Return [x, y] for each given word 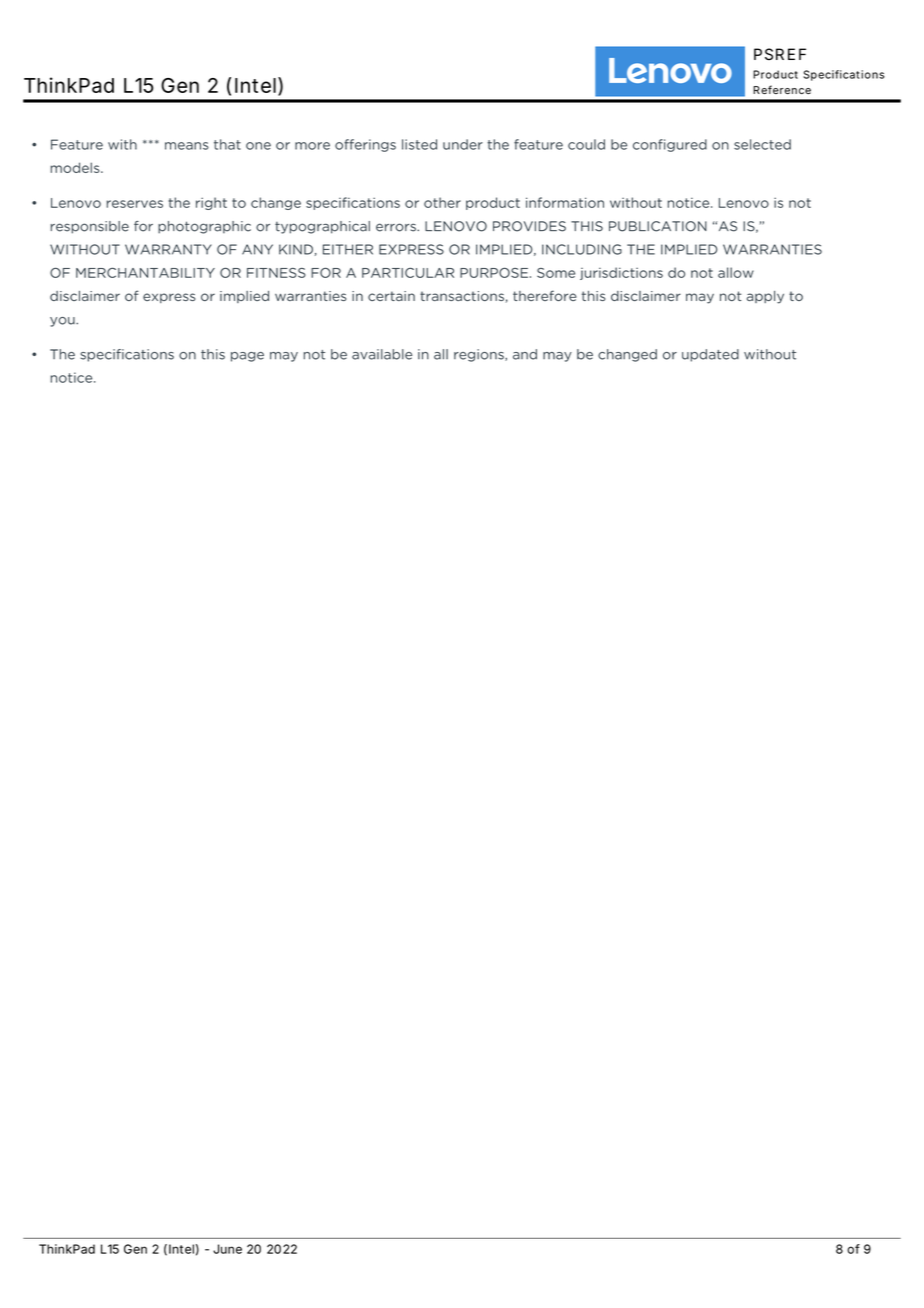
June [227, 1249]
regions [480, 355]
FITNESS [276, 273]
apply [765, 297]
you [63, 322]
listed [419, 144]
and [525, 354]
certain [391, 296]
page [247, 357]
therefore [545, 295]
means [187, 146]
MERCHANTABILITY [145, 272]
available [382, 354]
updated [710, 355]
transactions [462, 296]
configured [670, 145]
